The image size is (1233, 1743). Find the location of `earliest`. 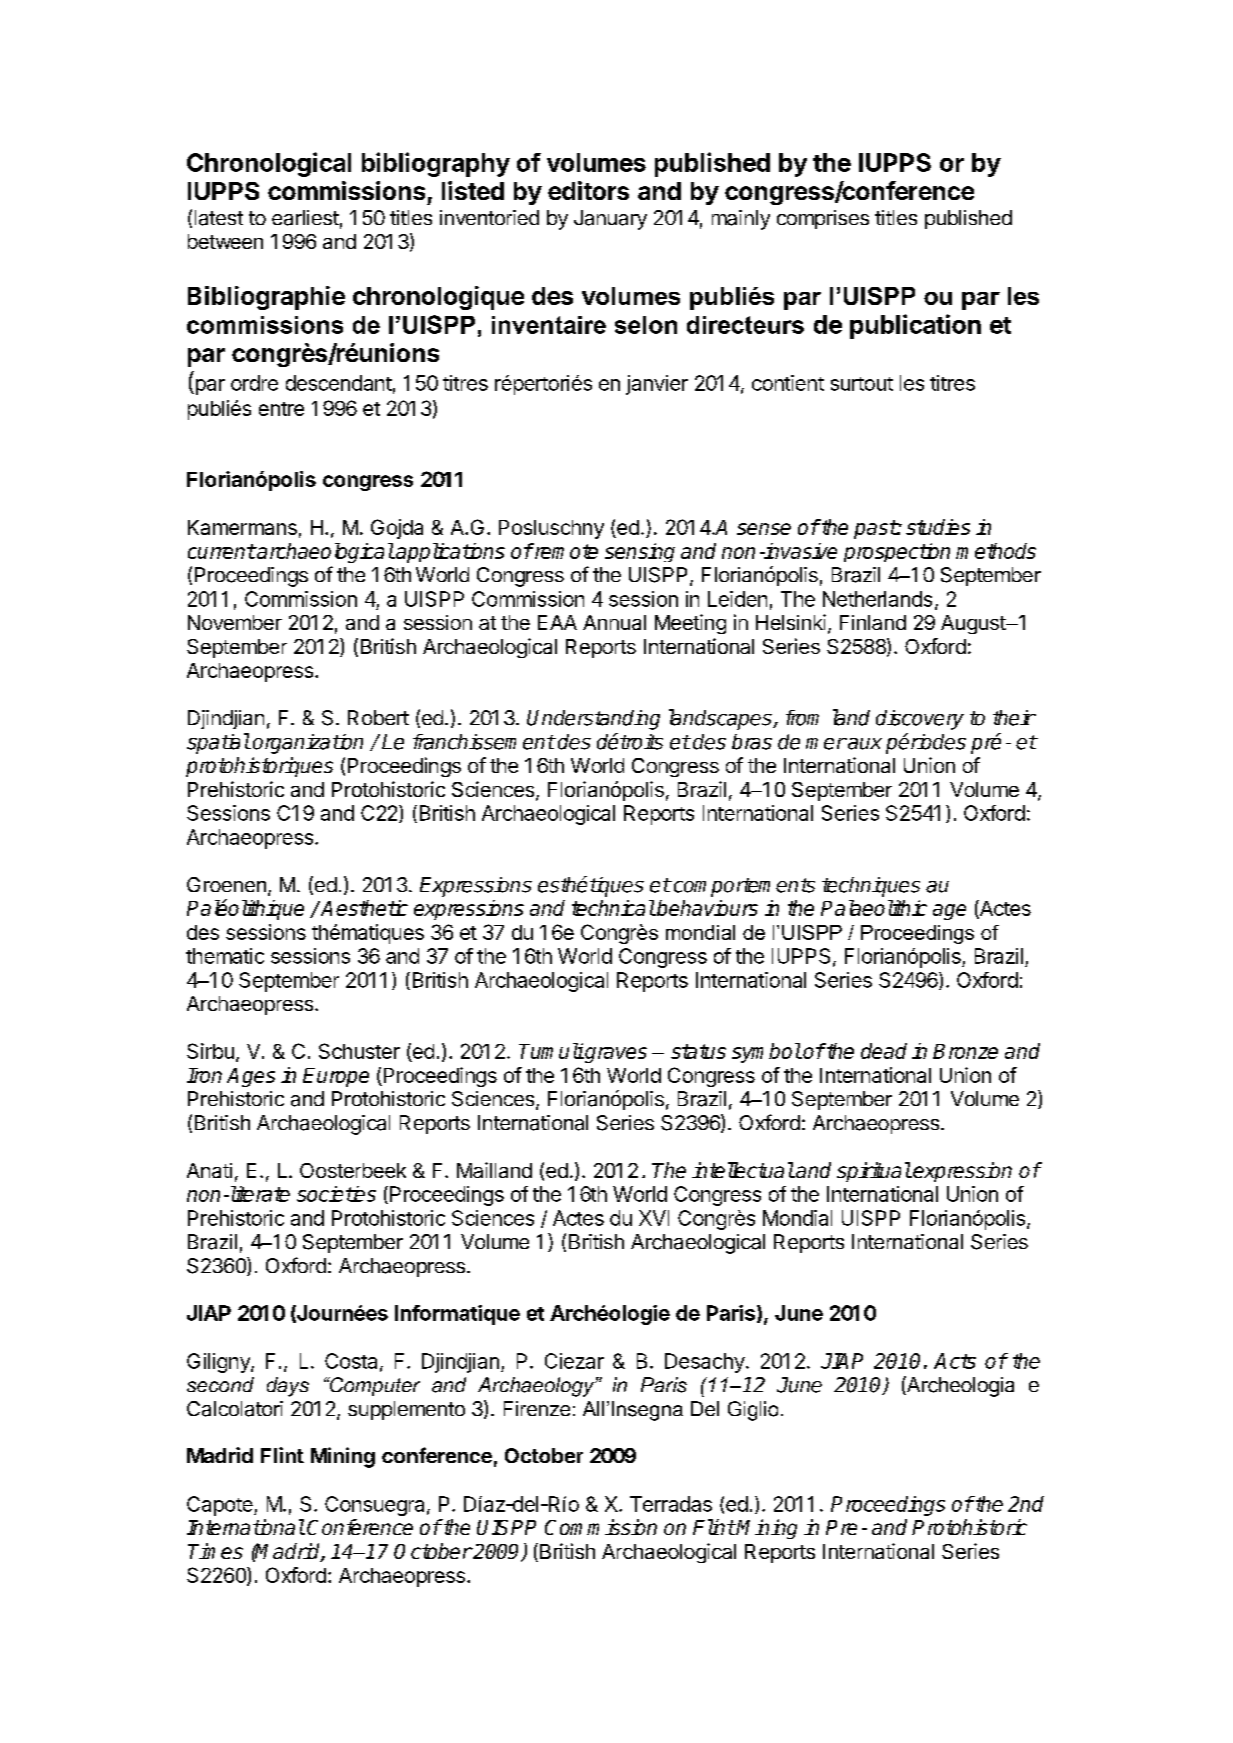

earliest is located at coordinates (305, 218).
